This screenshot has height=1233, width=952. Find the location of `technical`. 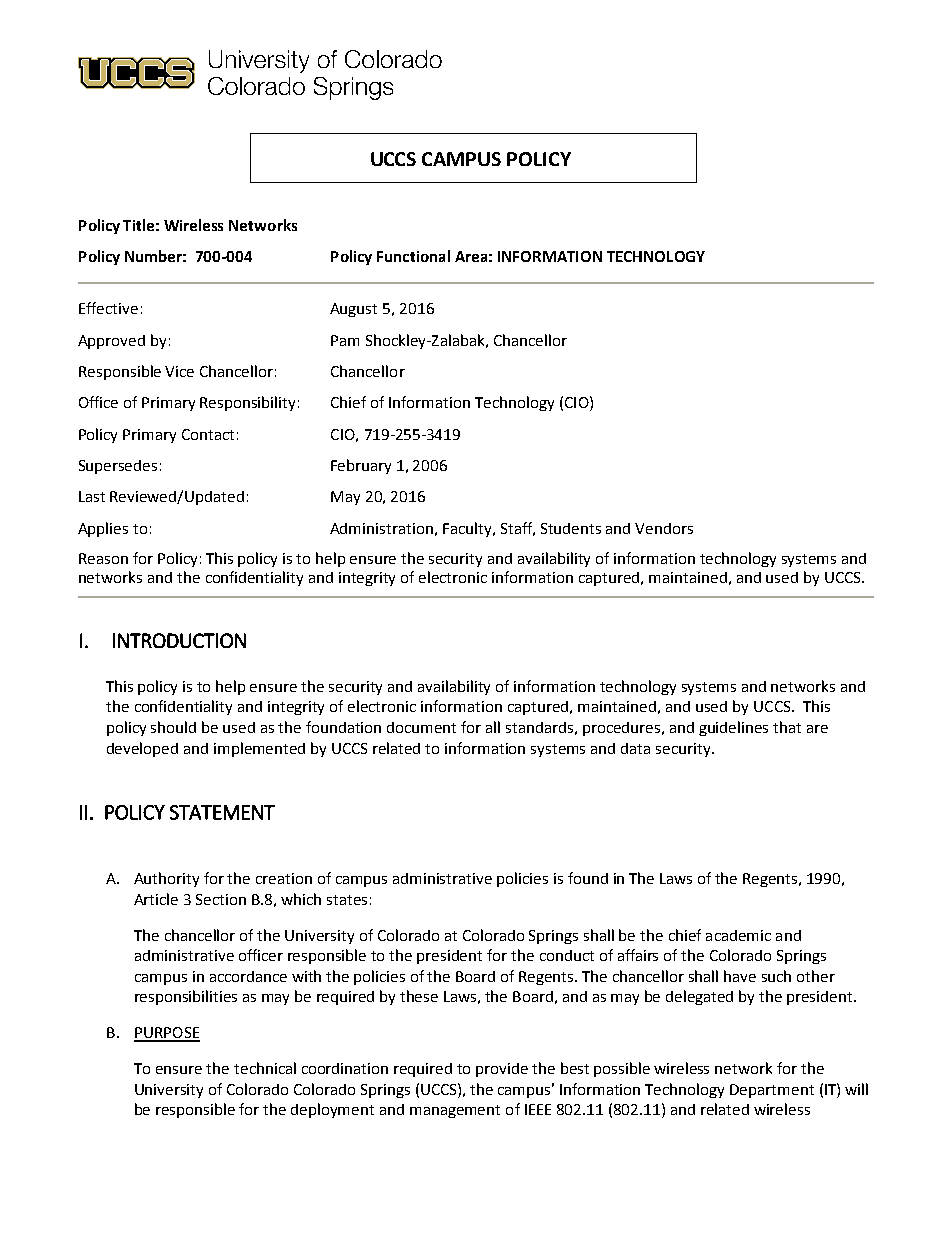

technical is located at coordinates (265, 1068).
